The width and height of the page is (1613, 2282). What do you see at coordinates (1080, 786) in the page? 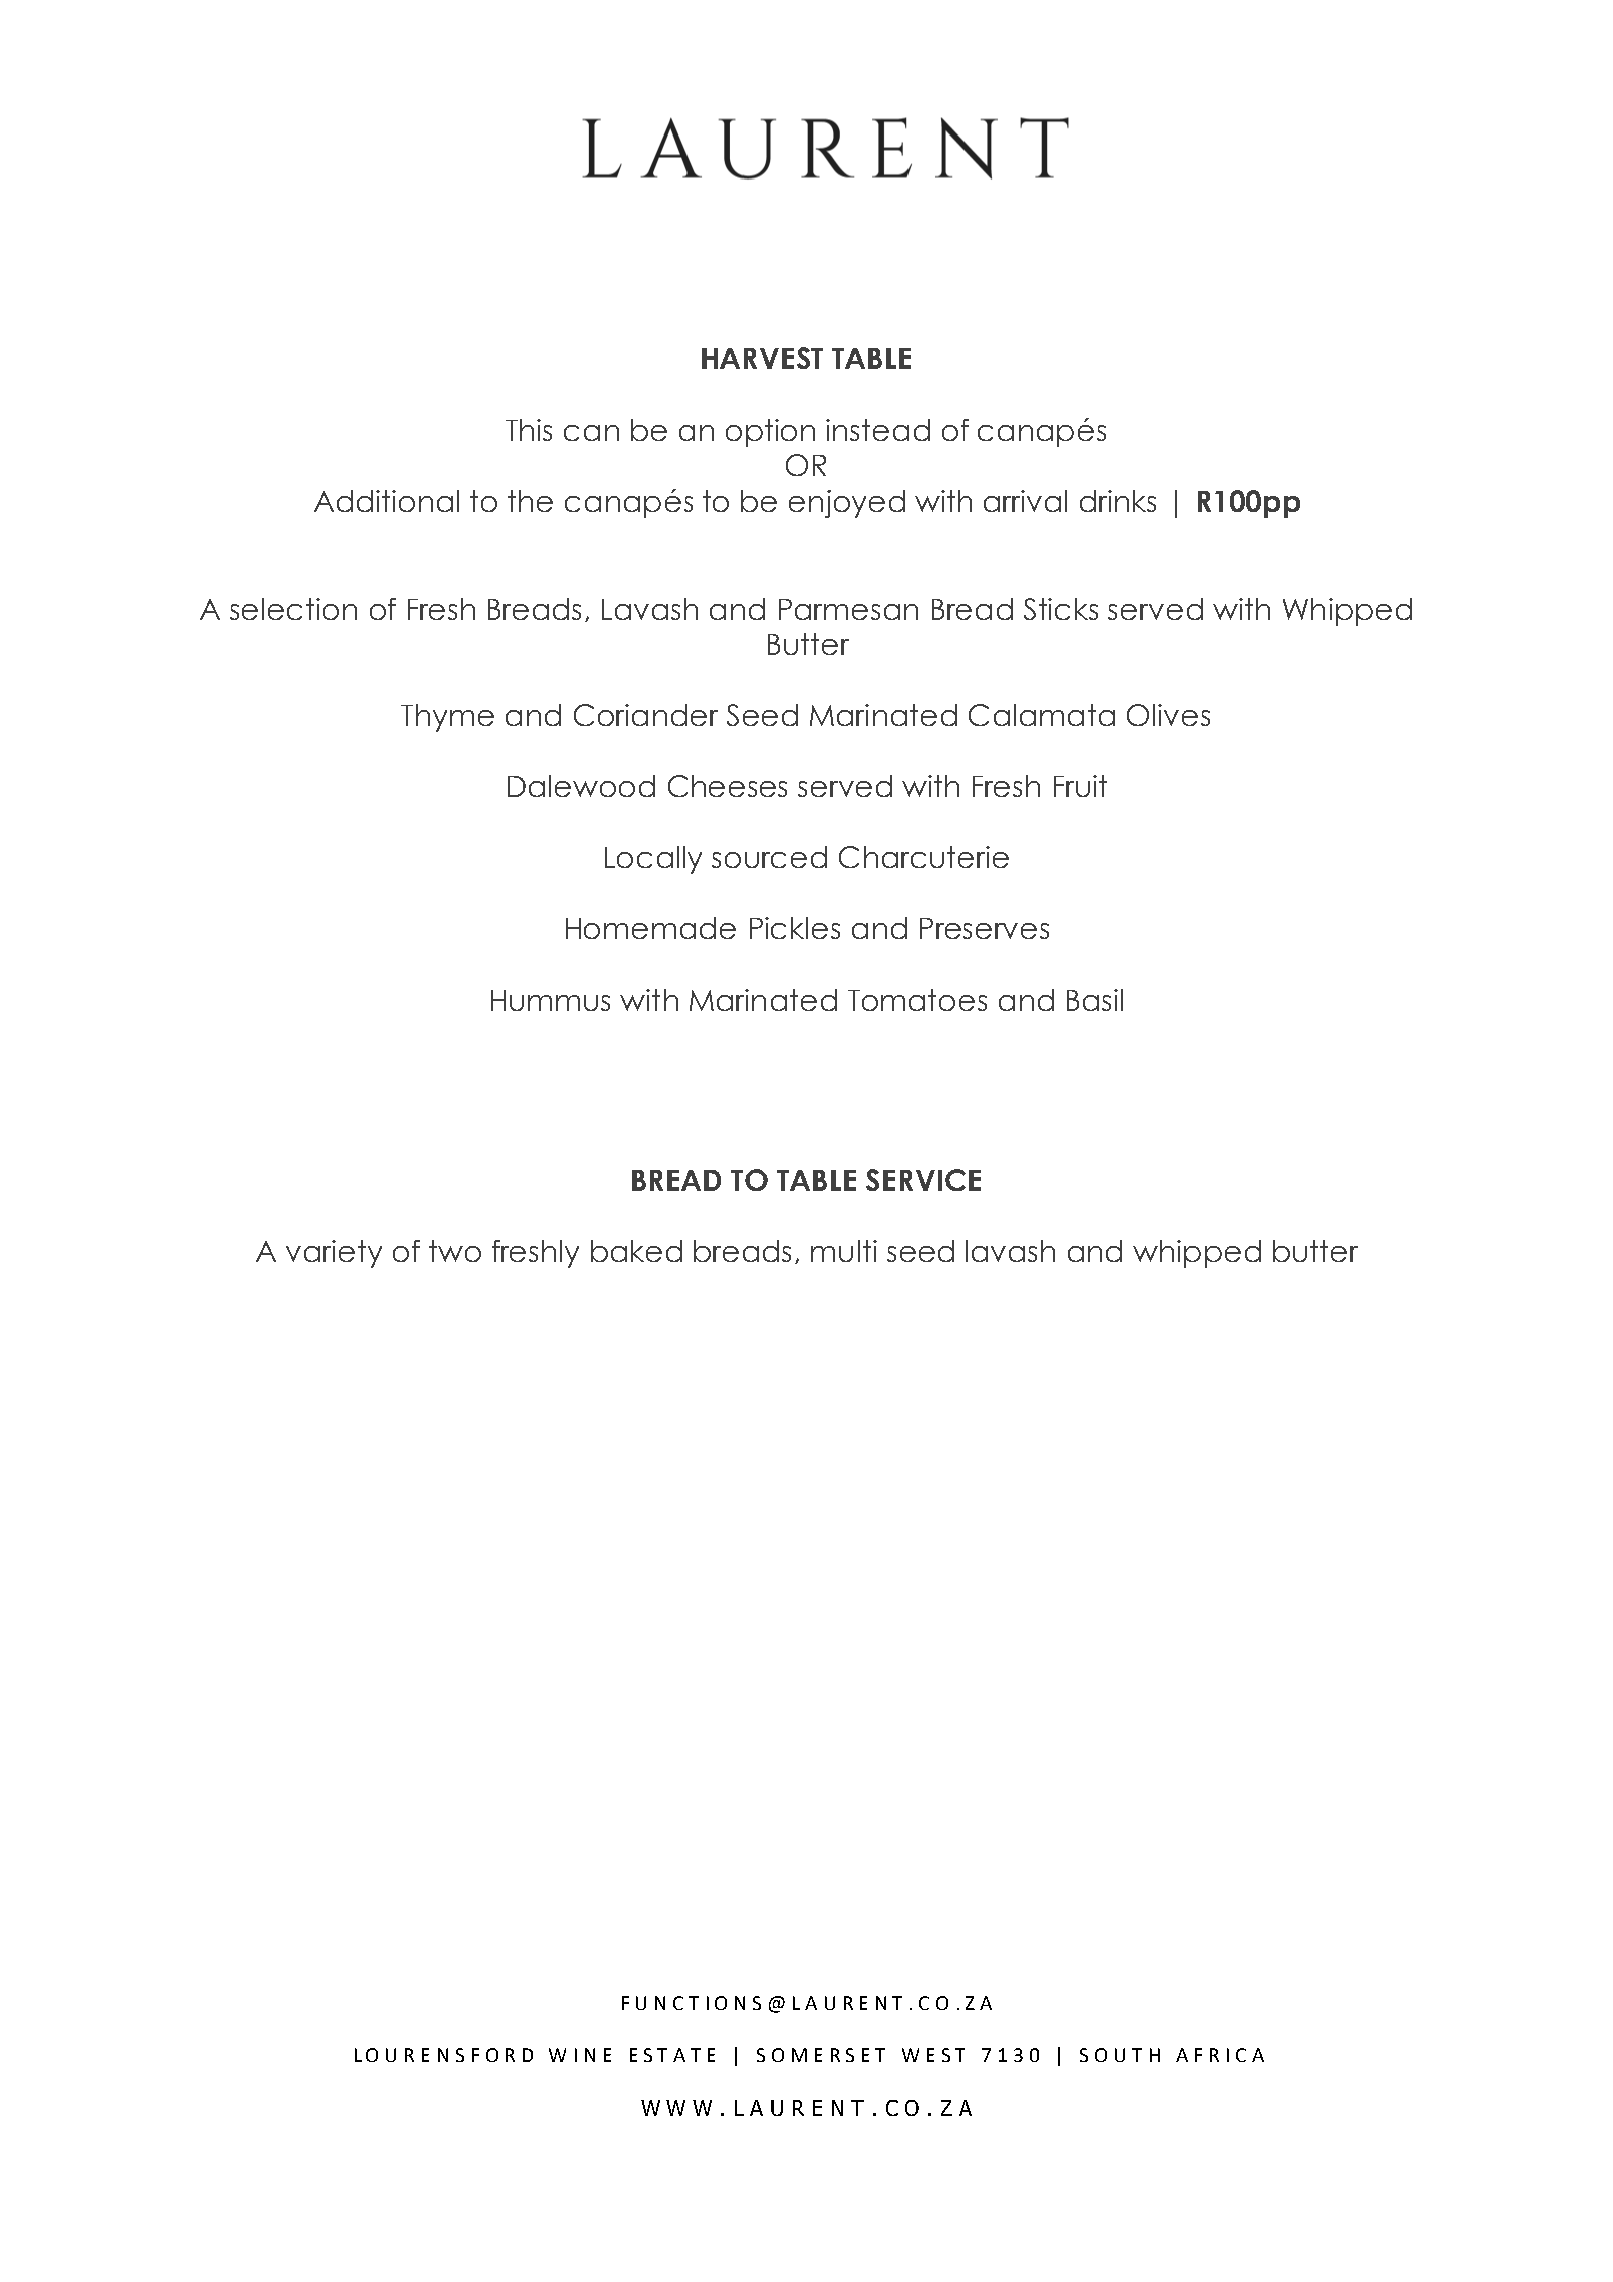
I see `Fruit` at bounding box center [1080, 786].
